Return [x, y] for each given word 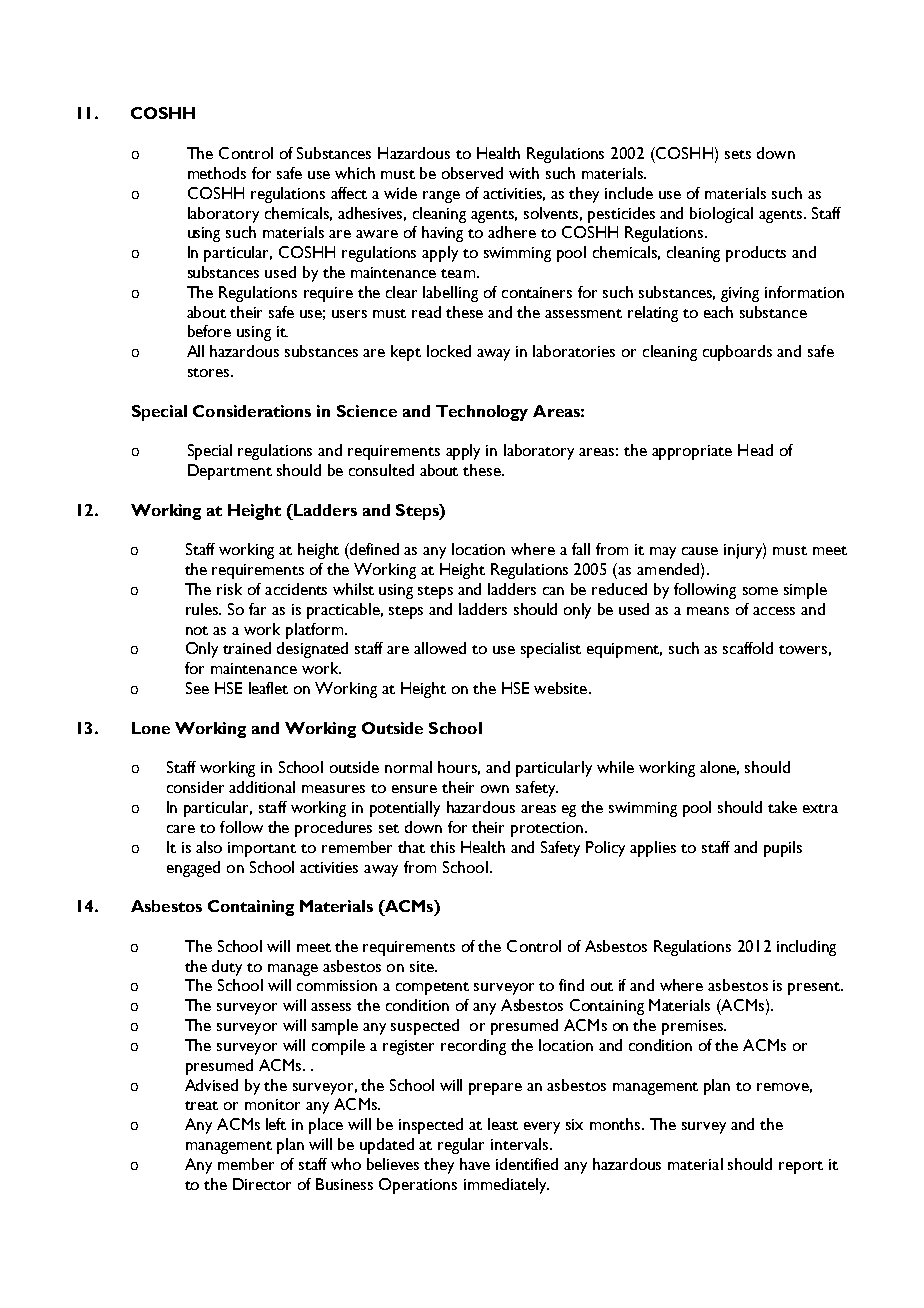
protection [548, 829]
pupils [783, 849]
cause [700, 551]
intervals [521, 1144]
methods [217, 173]
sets [738, 154]
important [262, 849]
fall [581, 549]
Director [262, 1184]
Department [230, 472]
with [524, 173]
